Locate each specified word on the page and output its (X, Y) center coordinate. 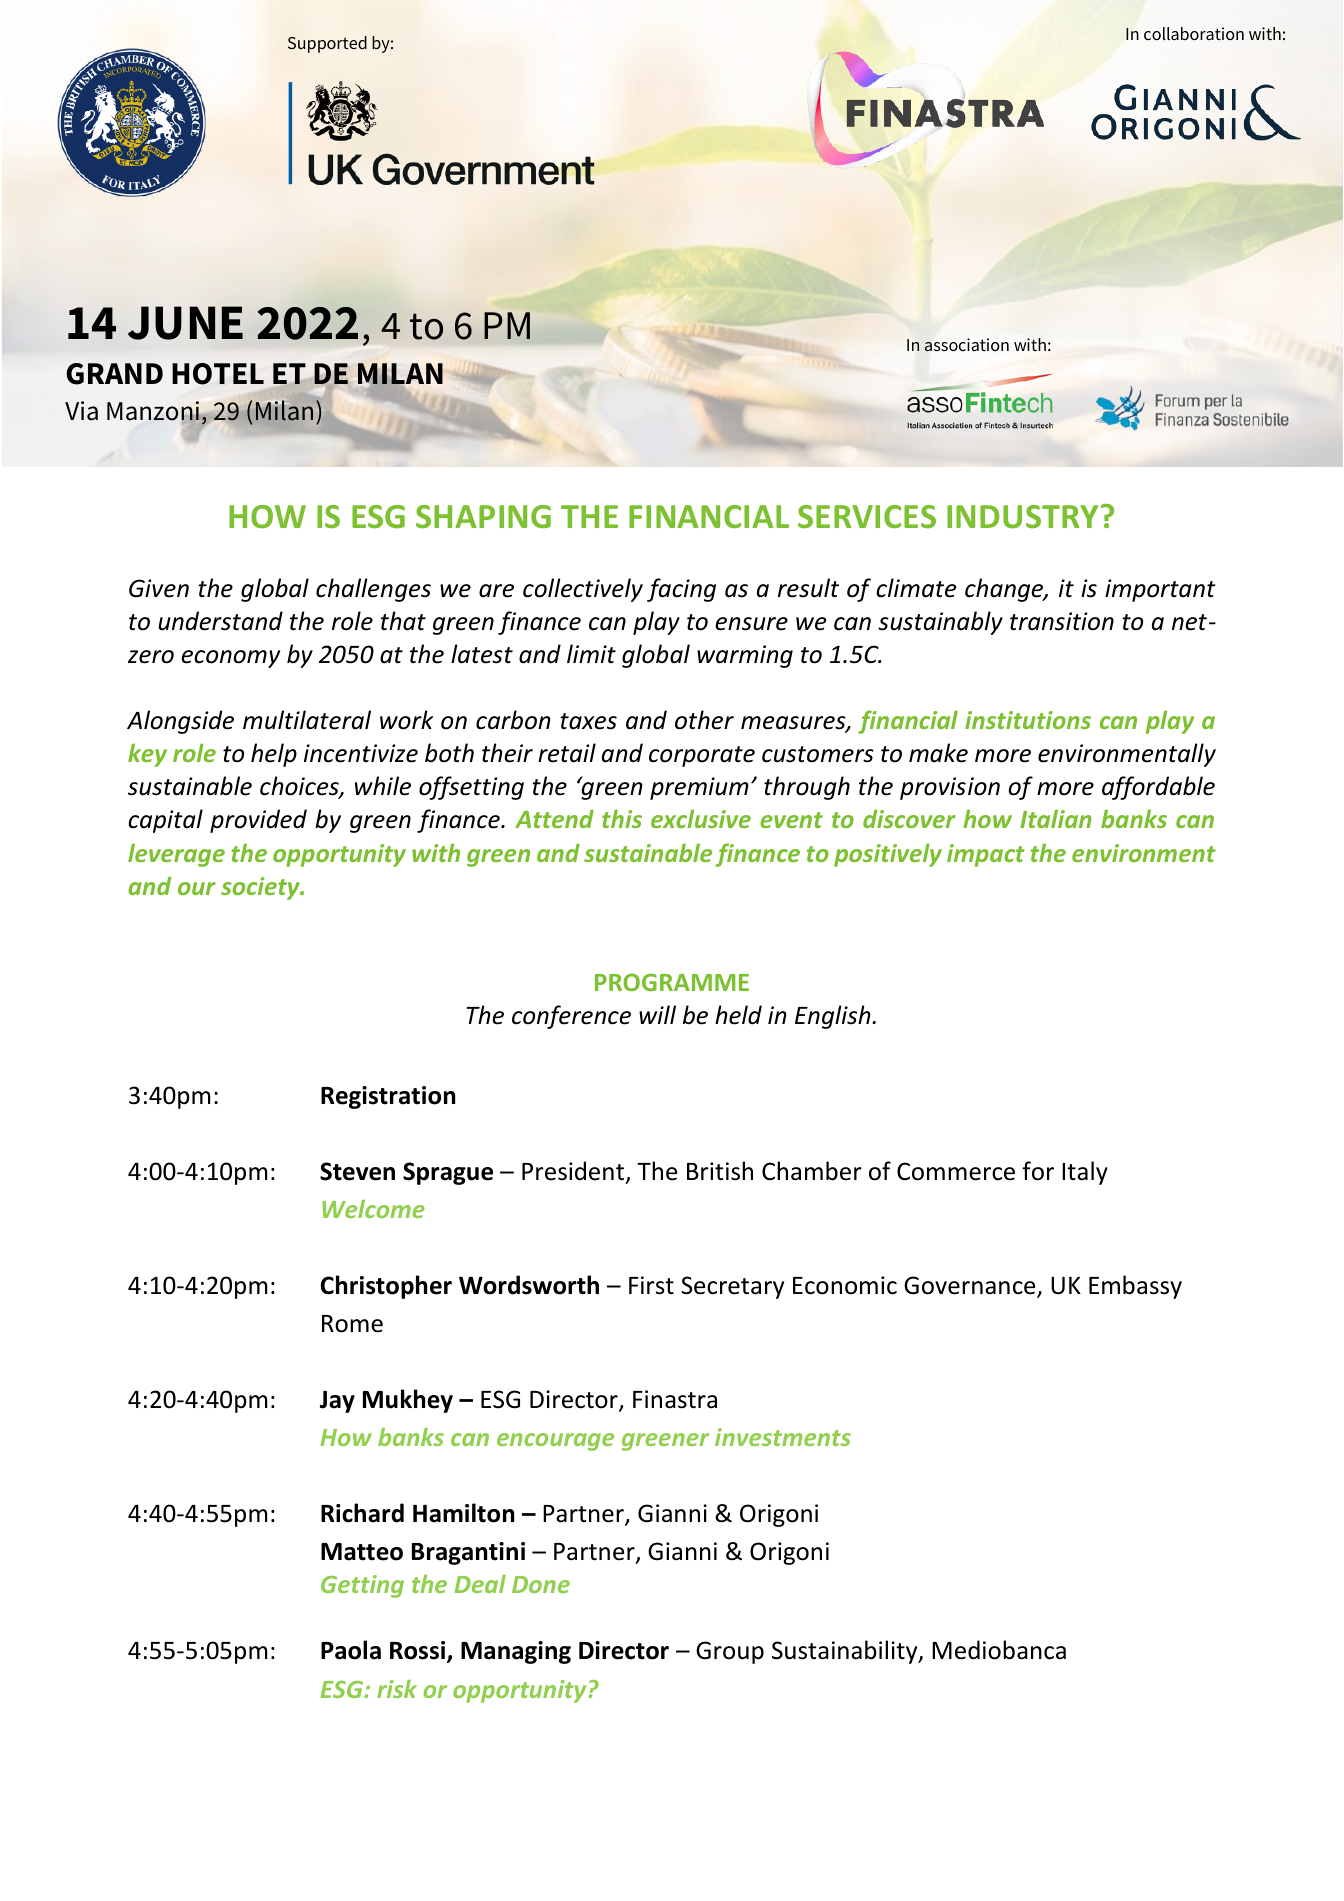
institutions (1028, 720)
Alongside (180, 722)
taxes (588, 721)
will (657, 1014)
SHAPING (483, 517)
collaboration (1194, 34)
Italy (1085, 1173)
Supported (327, 44)
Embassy (1135, 1287)
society (261, 888)
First (651, 1285)
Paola (351, 1650)
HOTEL (218, 374)
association (967, 345)
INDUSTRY (1022, 517)
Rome (352, 1324)
